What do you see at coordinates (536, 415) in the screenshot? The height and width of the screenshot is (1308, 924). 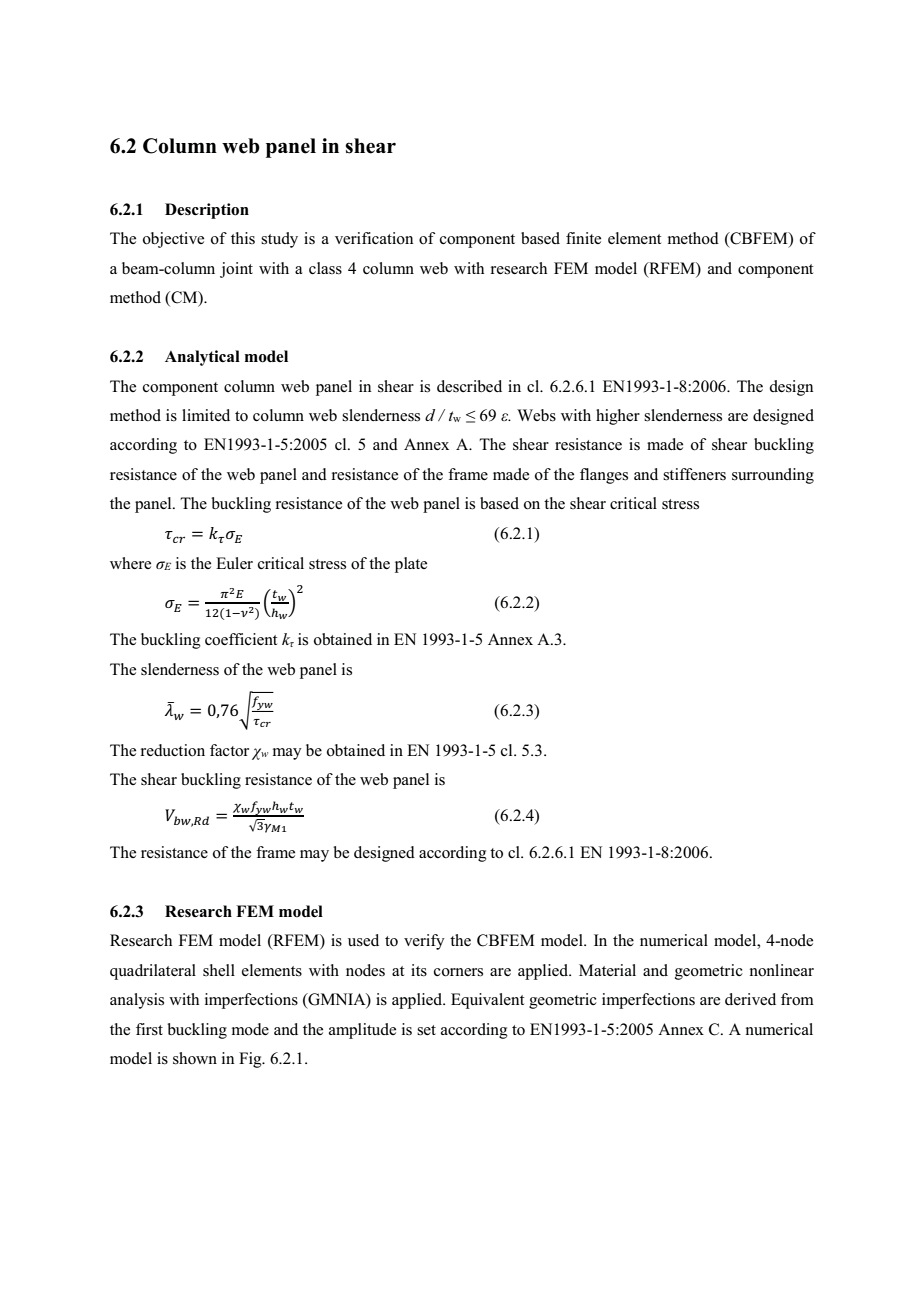 I see `Webs` at bounding box center [536, 415].
